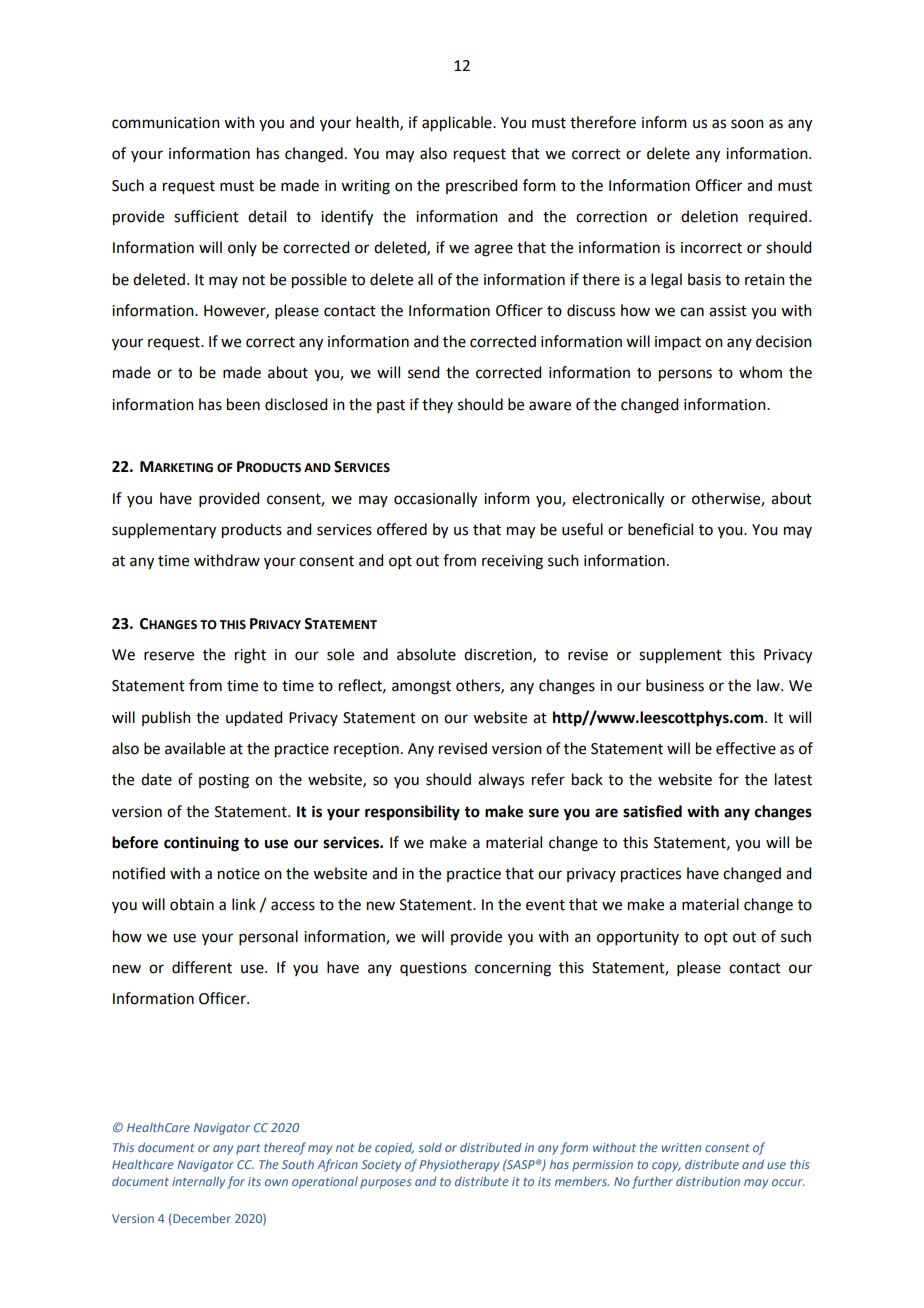 This screenshot has width=924, height=1308. Describe the element at coordinates (198, 1182) in the screenshot. I see `internally` at that location.
